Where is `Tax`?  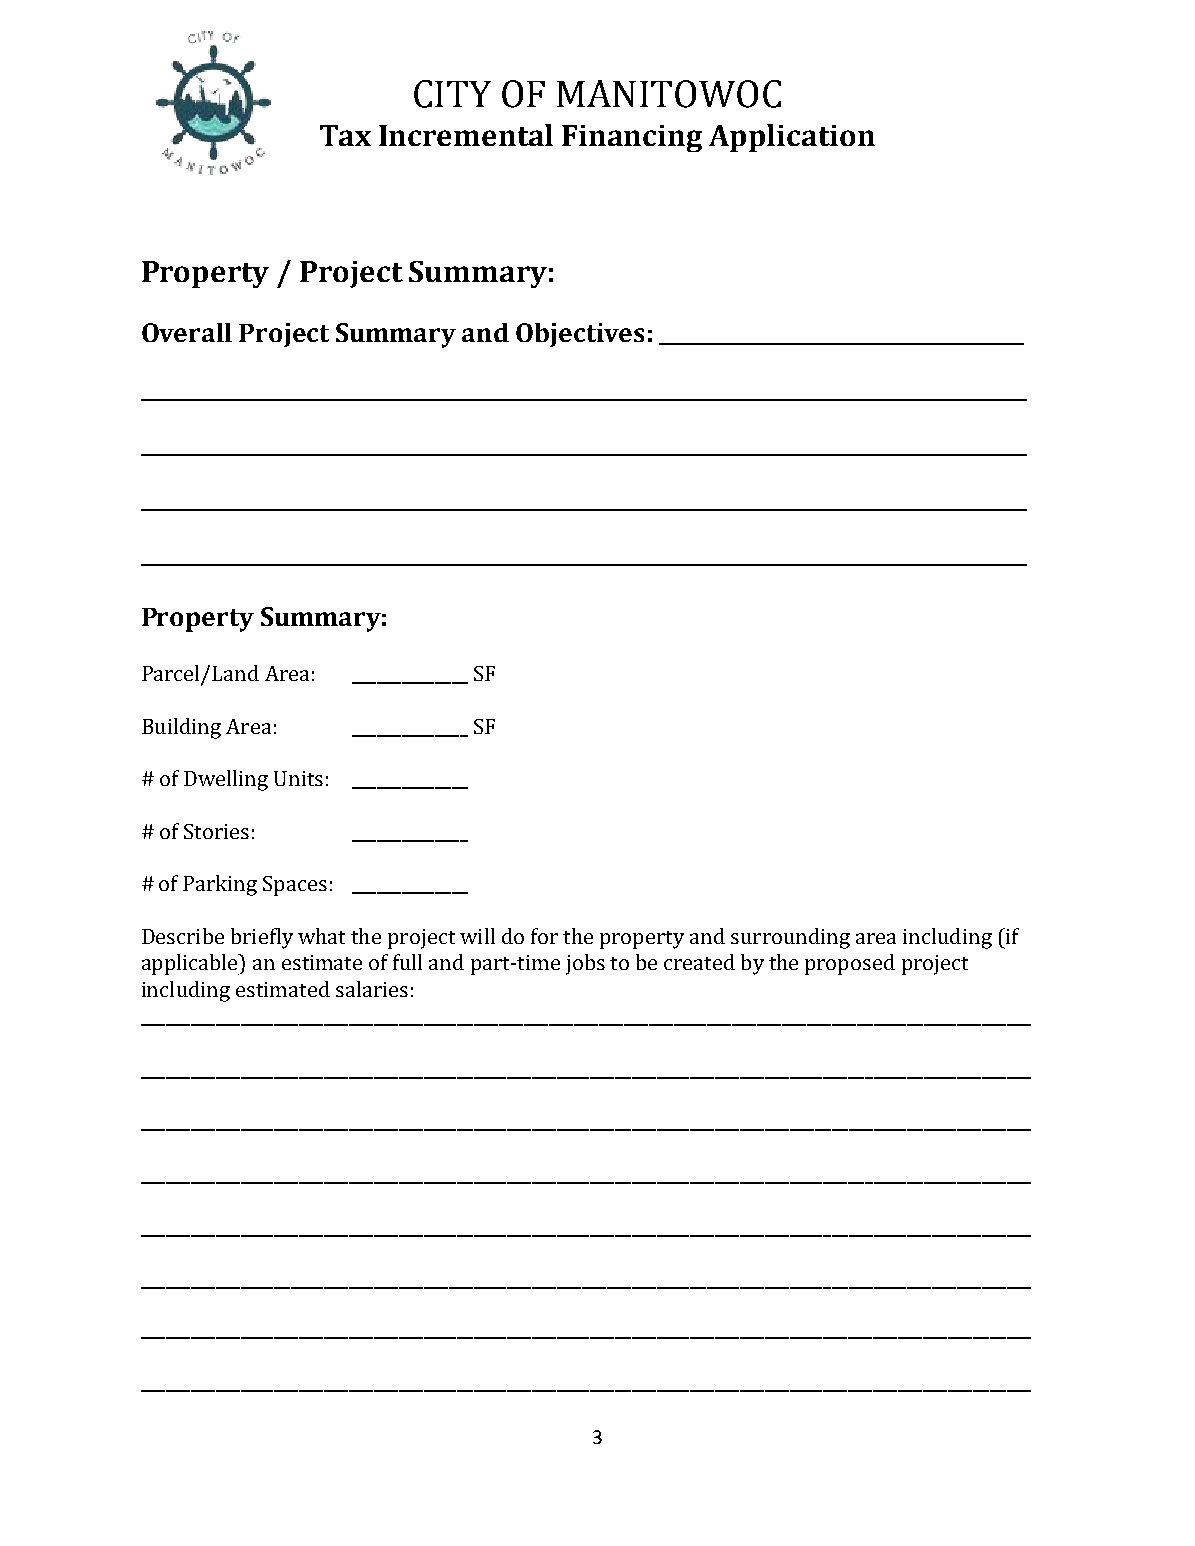 Tax is located at coordinates (345, 135).
